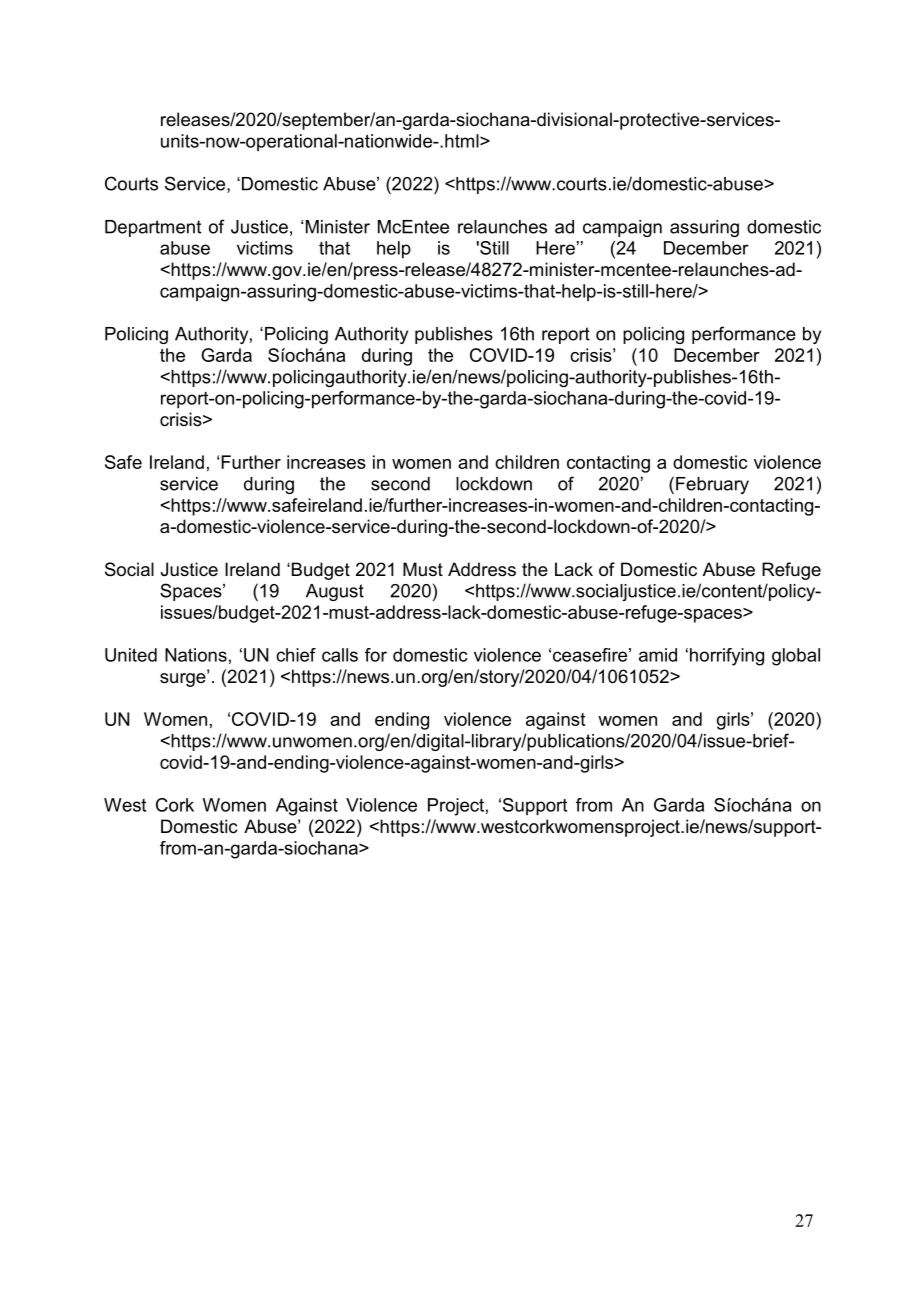 Image resolution: width=924 pixels, height=1307 pixels. What do you see at coordinates (196, 655) in the screenshot?
I see `Nations` at bounding box center [196, 655].
